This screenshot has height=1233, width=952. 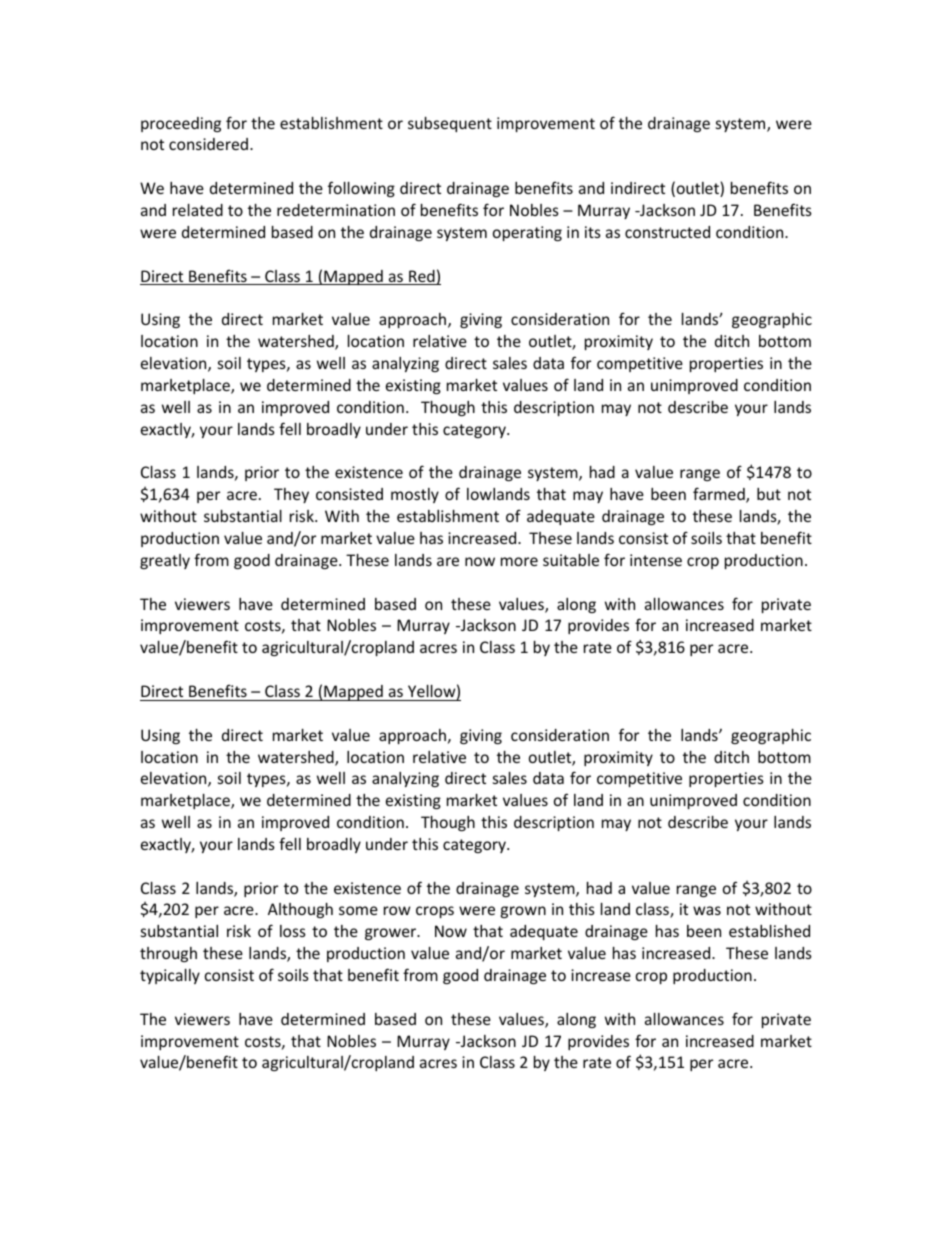 I want to click on constructed, so click(x=667, y=232).
